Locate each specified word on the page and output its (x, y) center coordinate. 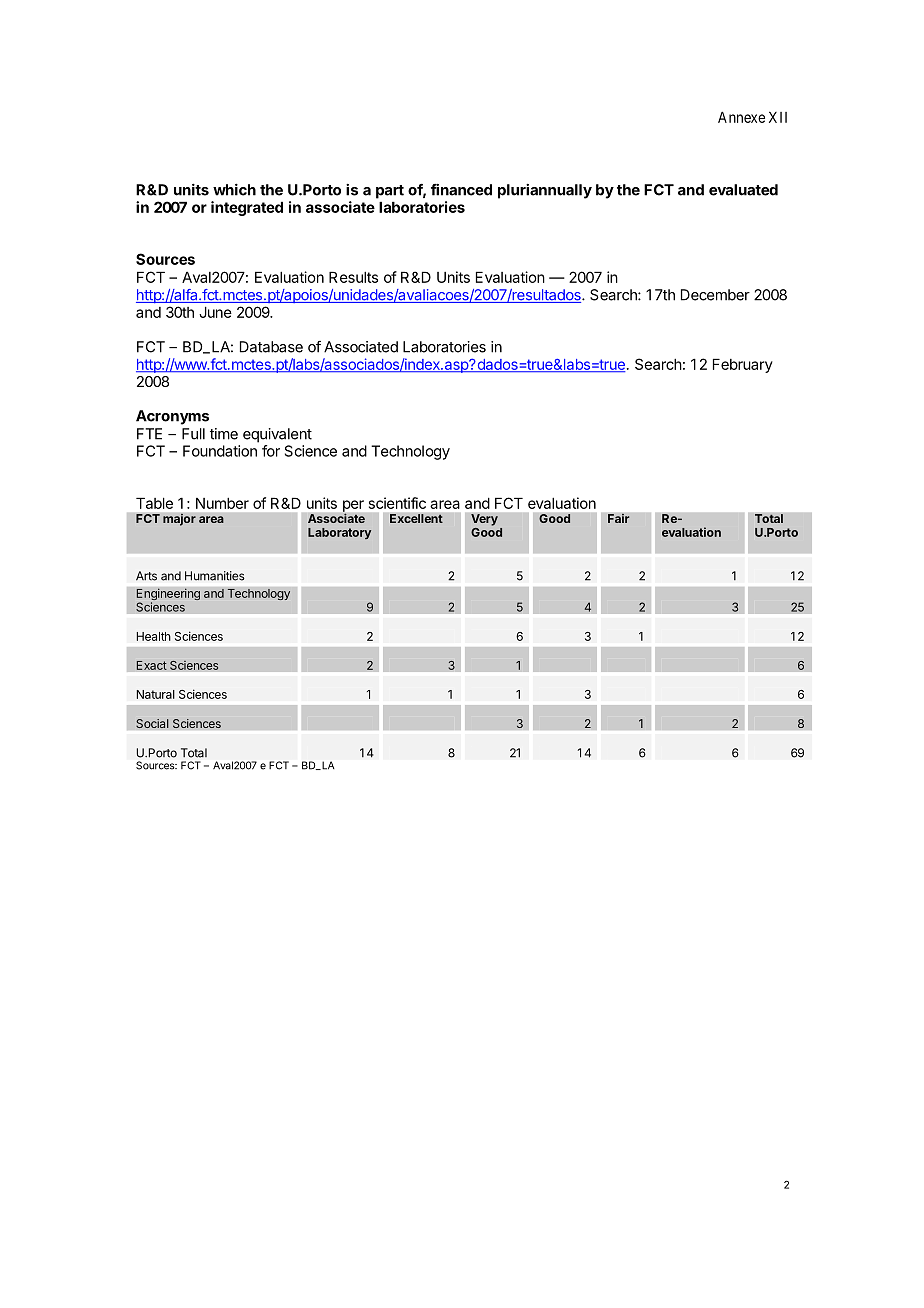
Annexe (741, 117)
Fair (619, 518)
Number (222, 503)
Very (484, 521)
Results (353, 277)
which (234, 189)
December (715, 295)
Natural (155, 694)
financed (461, 190)
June (215, 312)
